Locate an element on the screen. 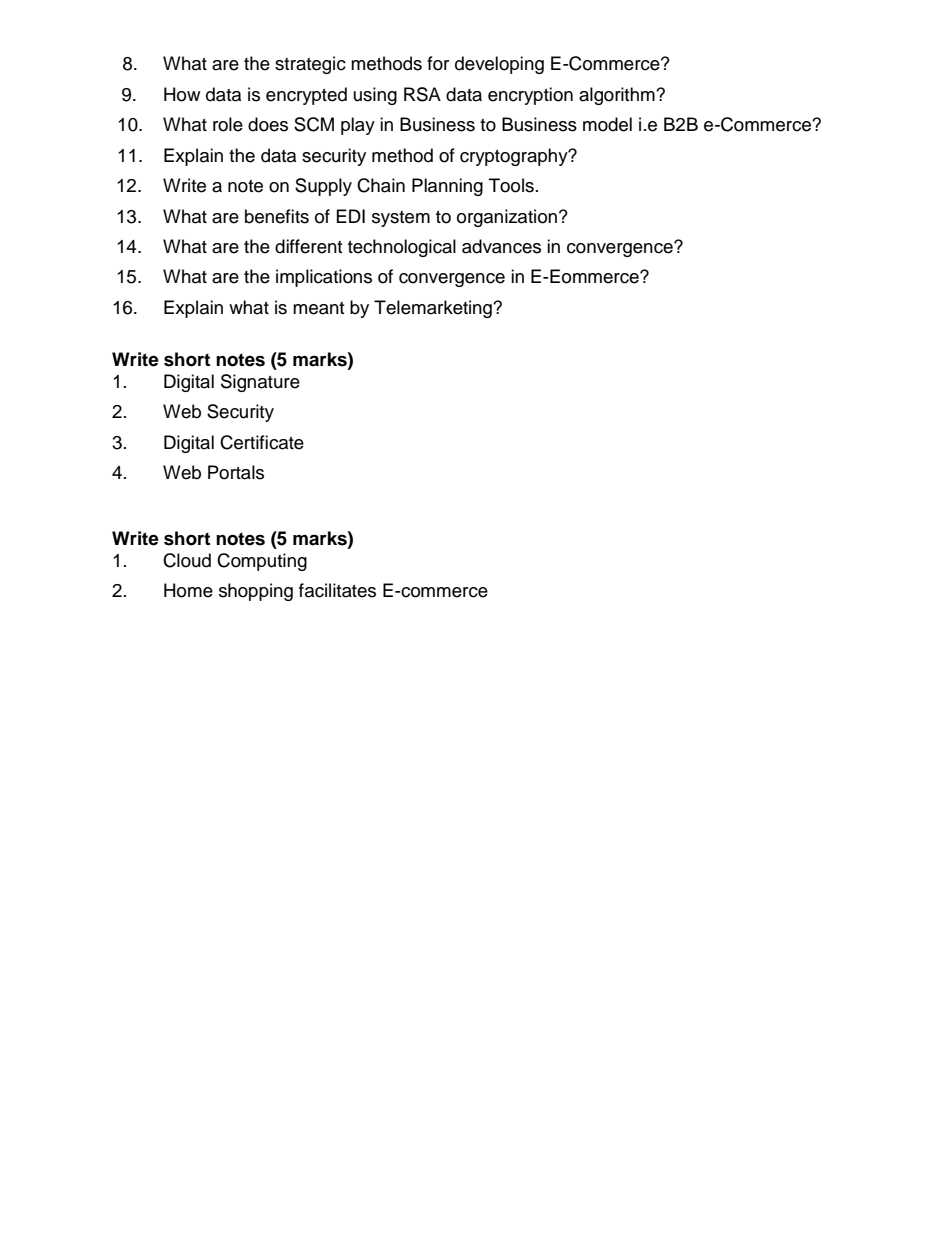  encryption is located at coordinates (530, 96).
